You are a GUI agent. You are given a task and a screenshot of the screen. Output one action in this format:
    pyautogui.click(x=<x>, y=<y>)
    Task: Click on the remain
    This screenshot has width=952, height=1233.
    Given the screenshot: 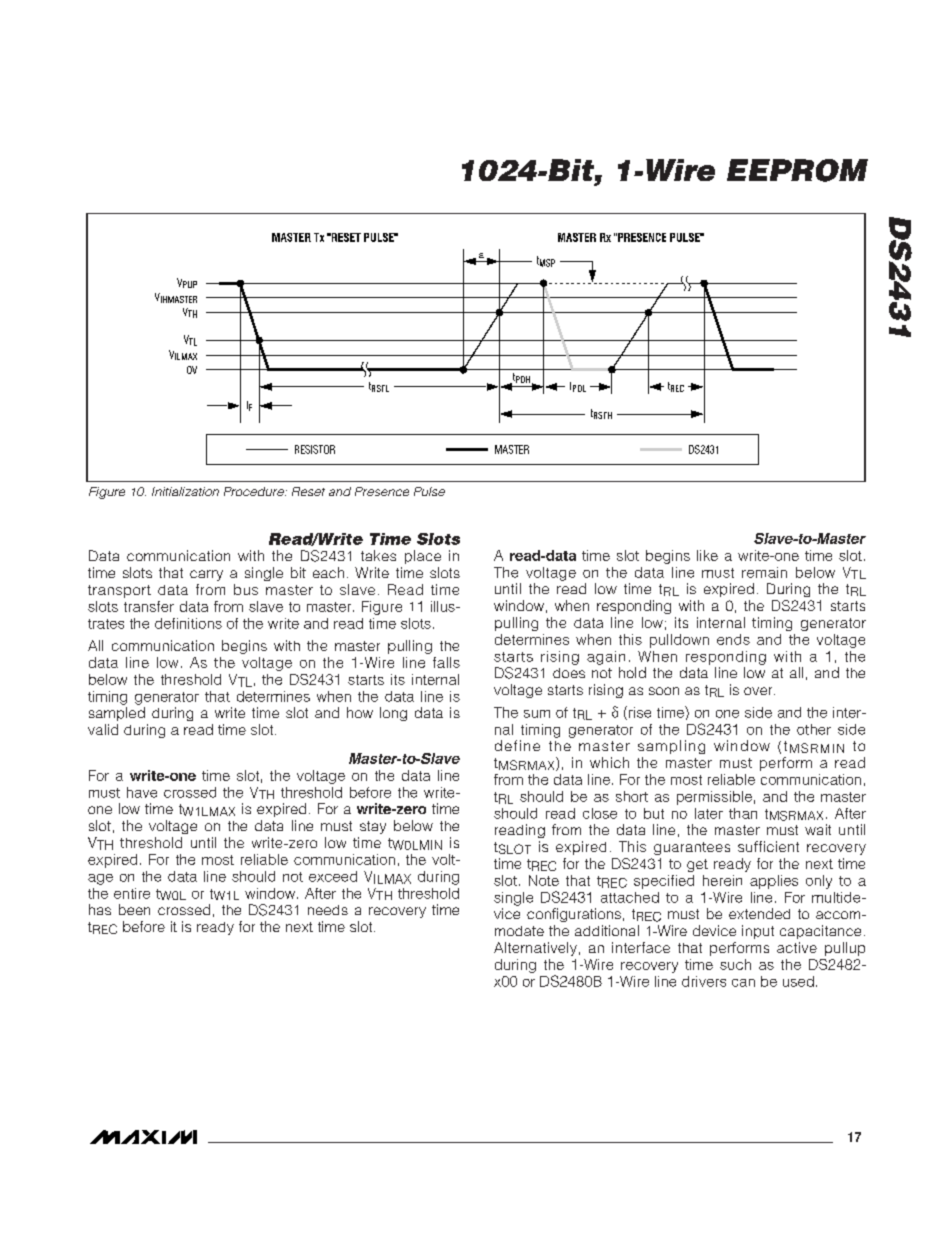 What is the action you would take?
    pyautogui.click(x=764, y=572)
